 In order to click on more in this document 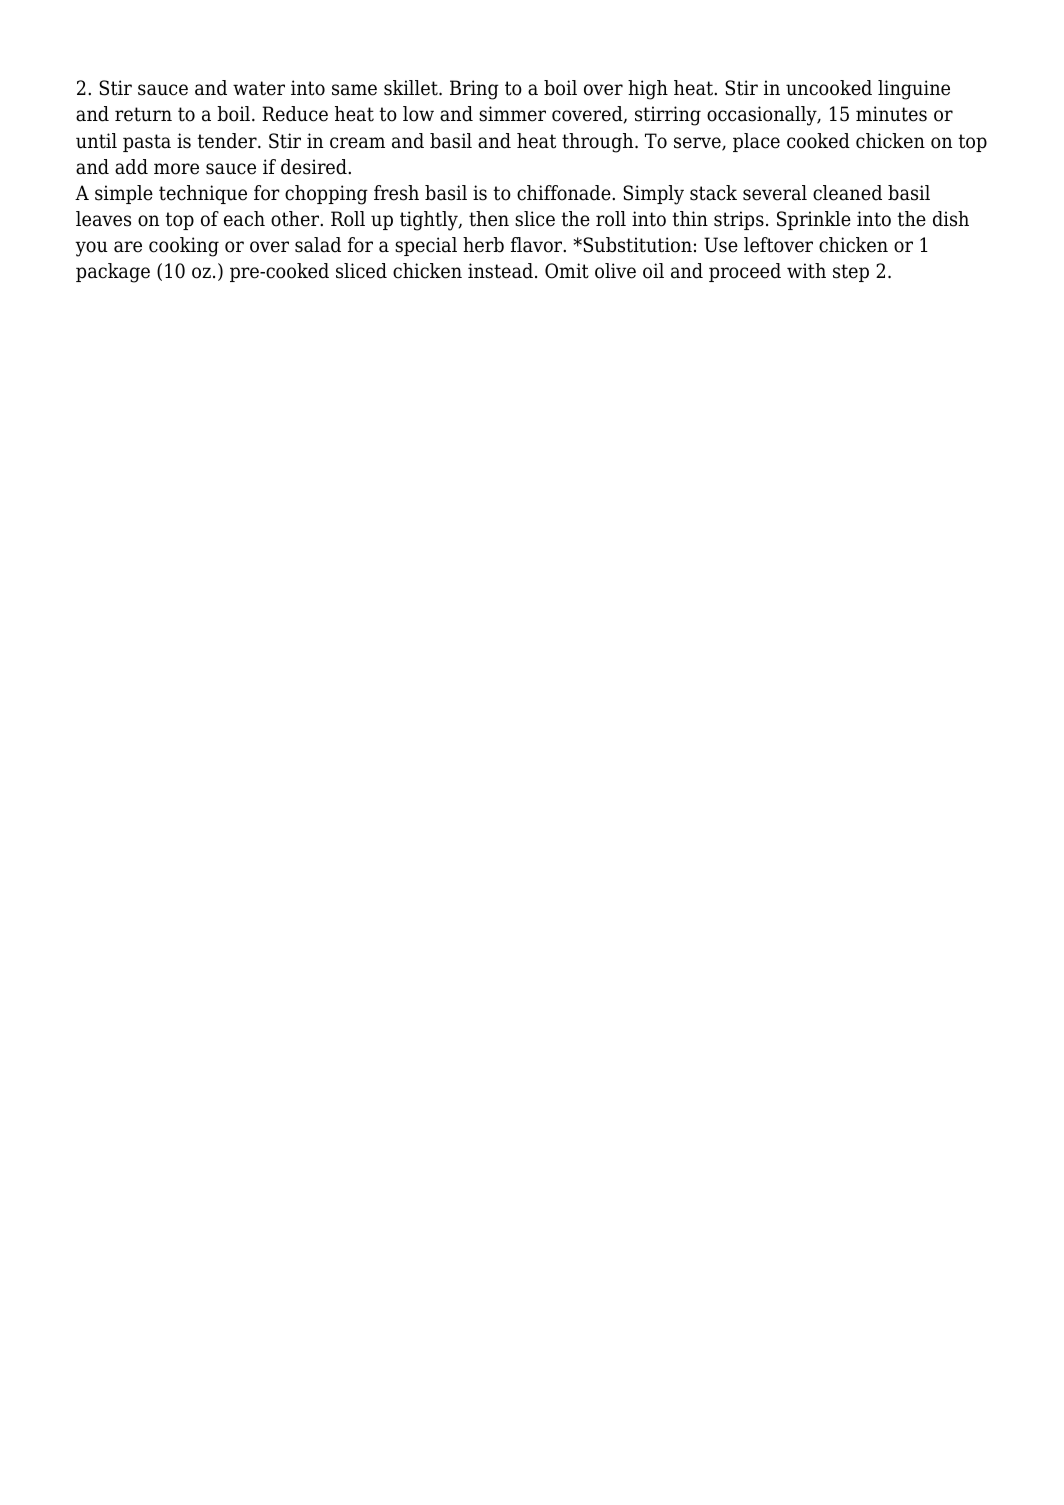, I will do `click(176, 169)`.
